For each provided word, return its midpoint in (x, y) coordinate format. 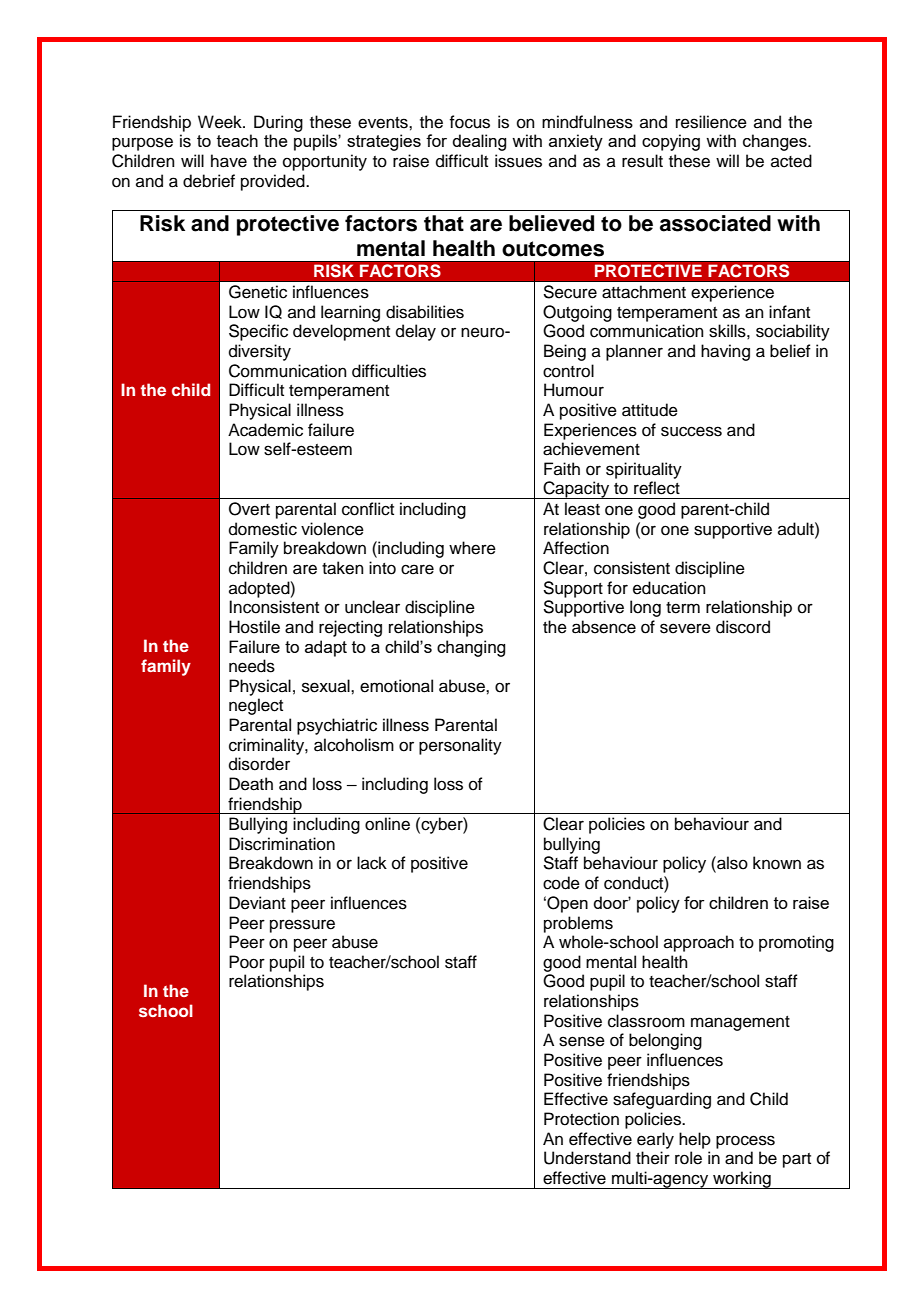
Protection (581, 1119)
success (691, 431)
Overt (249, 509)
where (472, 548)
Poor (247, 962)
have (229, 161)
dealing (479, 142)
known (777, 863)
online (387, 824)
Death (251, 784)
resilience (711, 122)
